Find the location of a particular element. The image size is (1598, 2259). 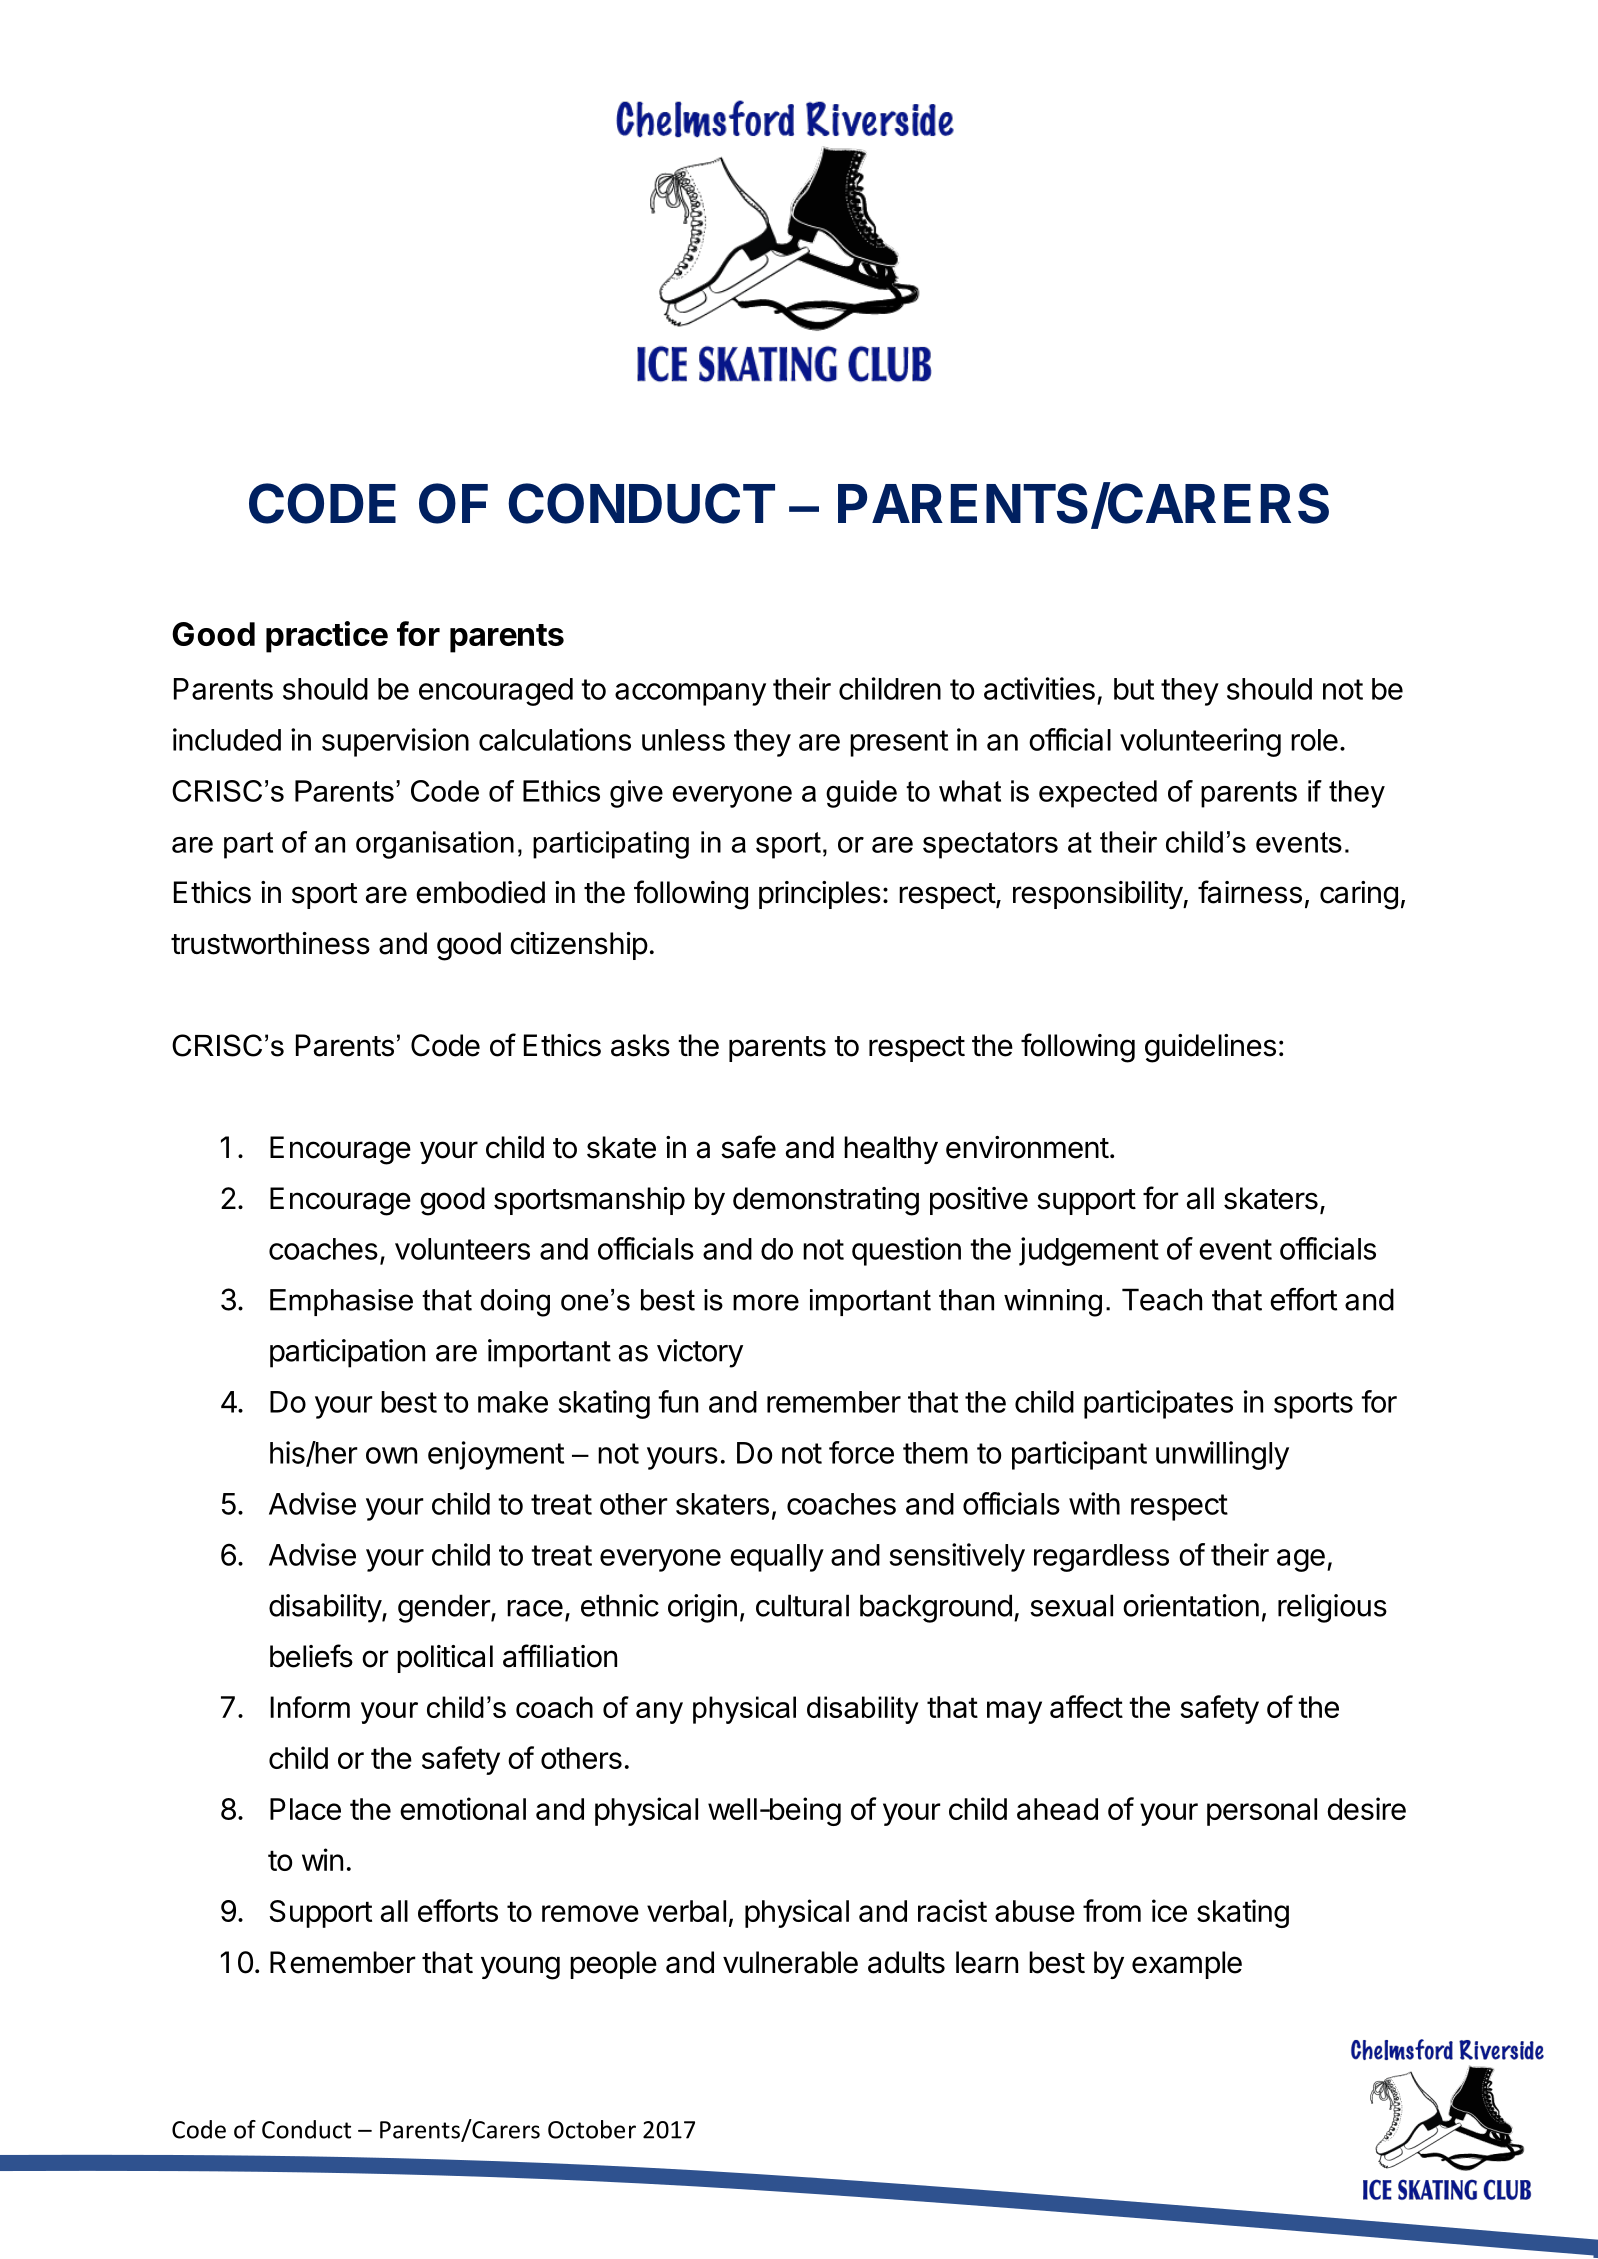

environment is located at coordinates (1027, 1147).
